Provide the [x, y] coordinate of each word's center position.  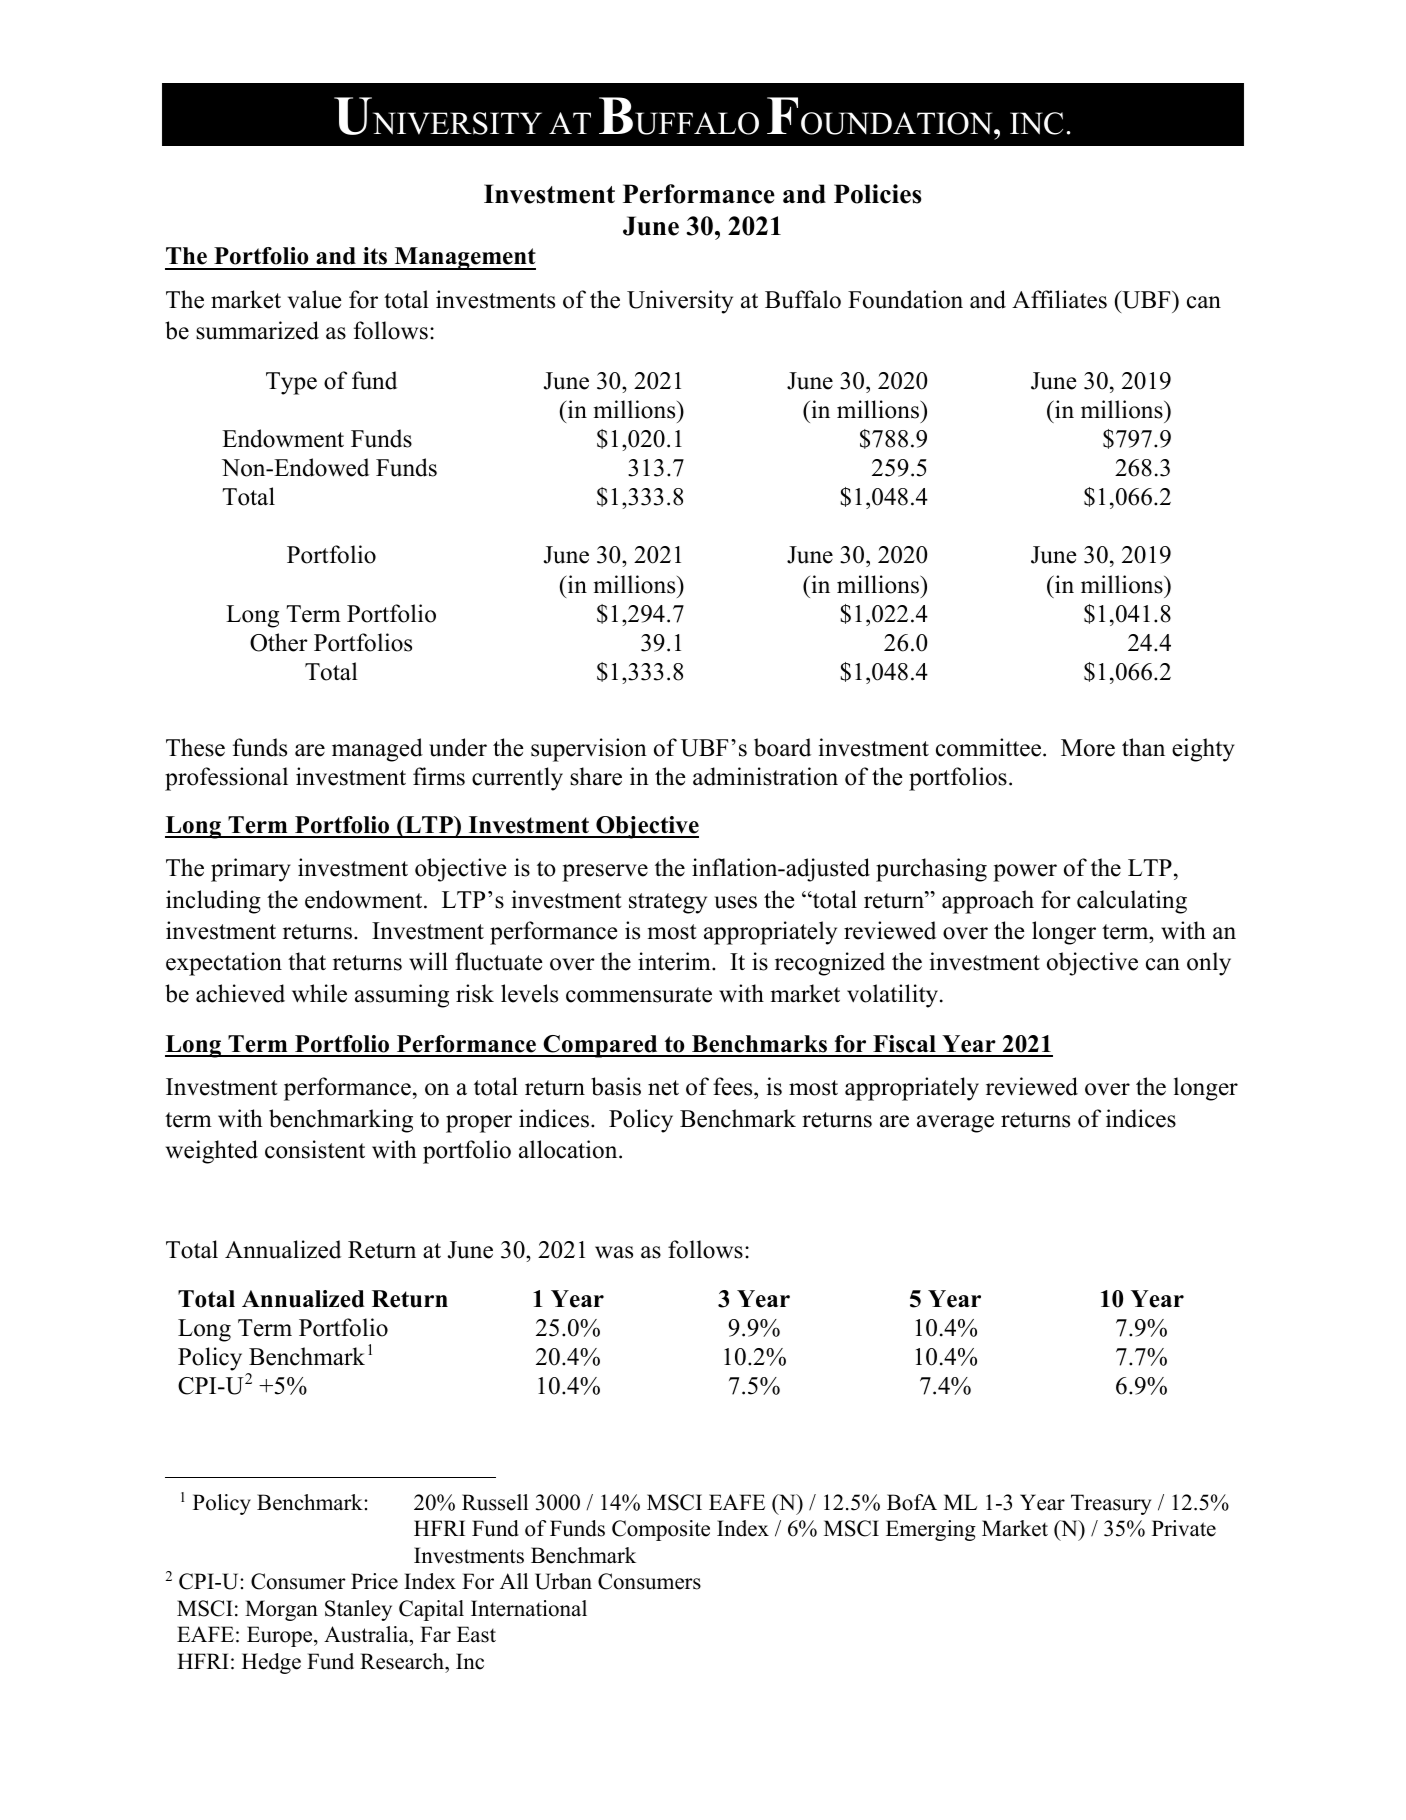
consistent [315, 1149]
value [314, 299]
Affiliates [1059, 299]
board [782, 747]
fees [734, 1088]
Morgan [281, 1610]
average [955, 1124]
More [1088, 748]
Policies [878, 194]
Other [279, 642]
